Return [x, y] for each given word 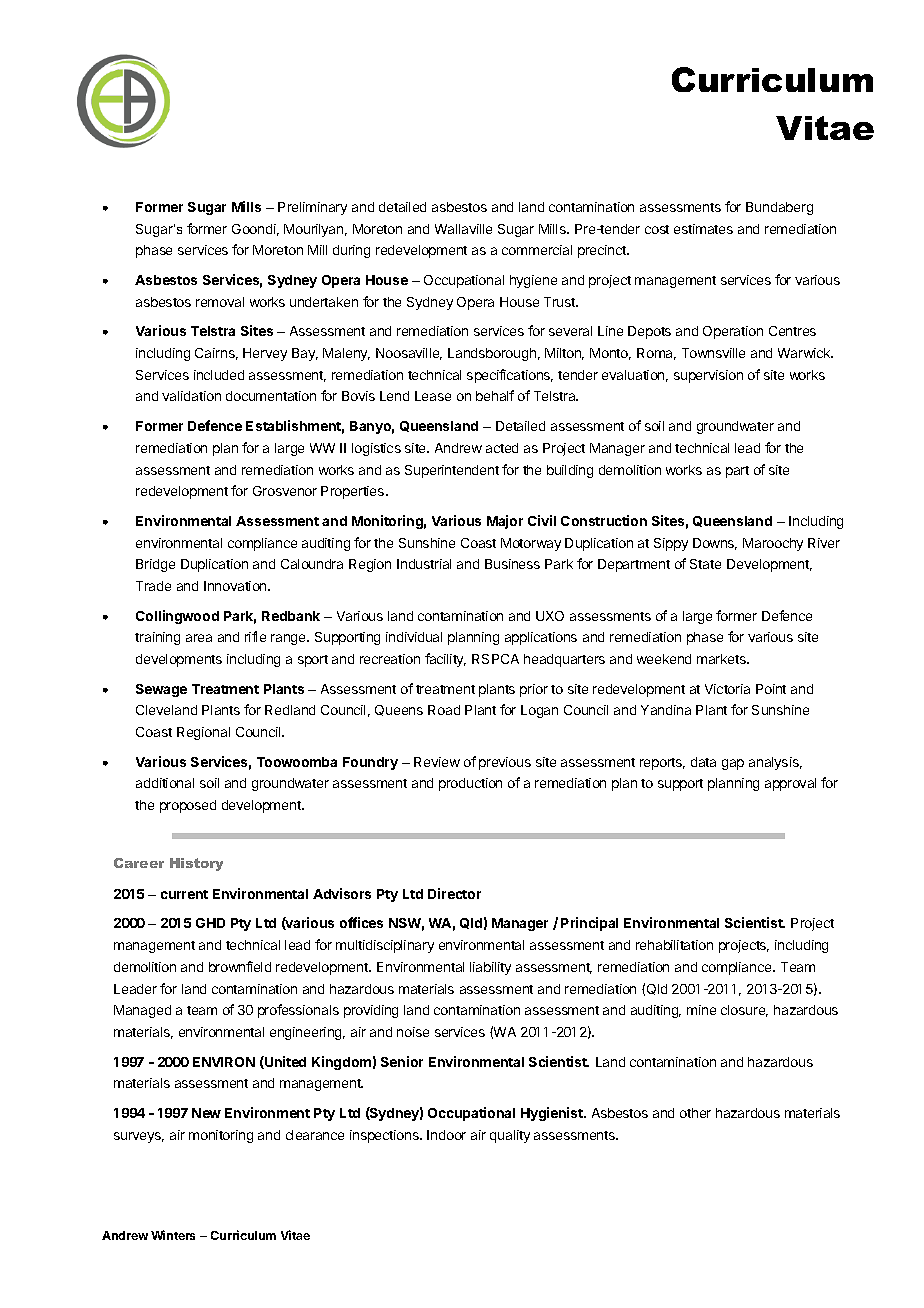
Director [454, 893]
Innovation [236, 586]
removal [220, 302]
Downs [715, 544]
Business [512, 564]
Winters [173, 1235]
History [196, 864]
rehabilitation [674, 945]
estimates [703, 229]
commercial [537, 250]
